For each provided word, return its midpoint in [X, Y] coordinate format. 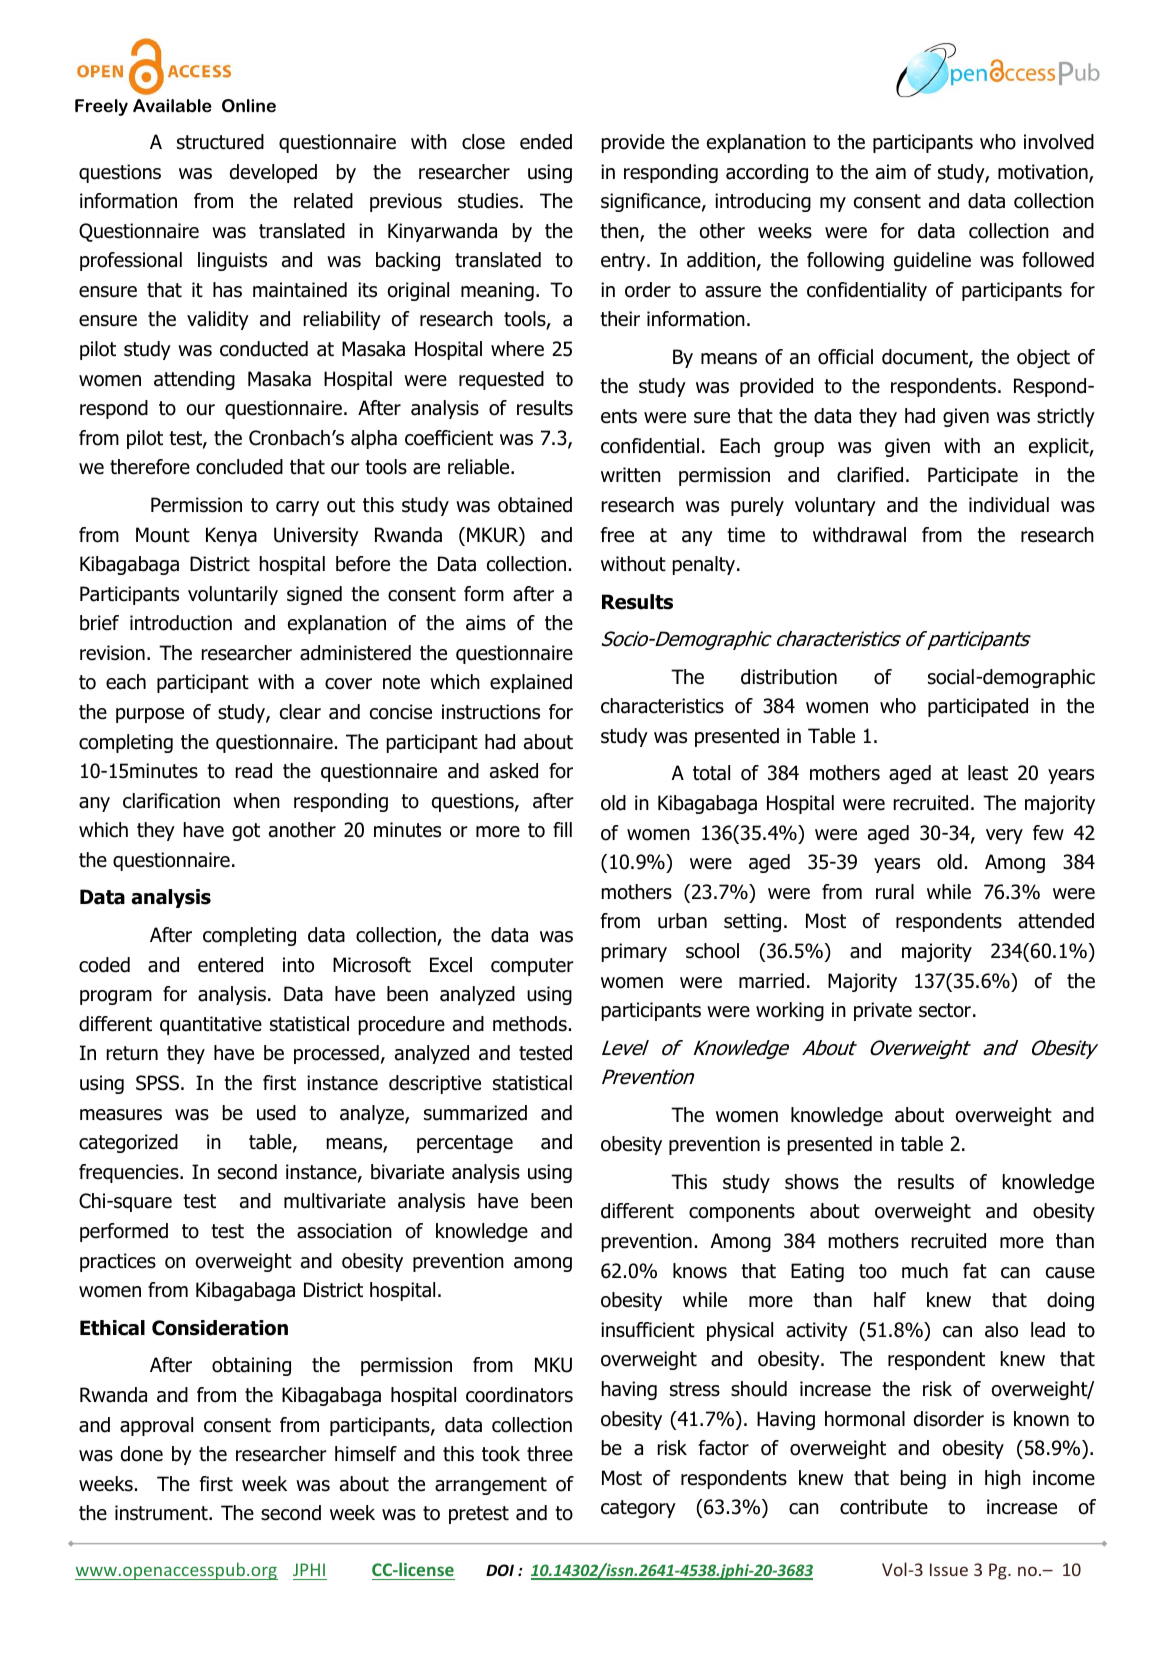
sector [945, 1010]
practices [118, 1262]
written [631, 475]
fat [975, 1271]
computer [532, 967]
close [483, 142]
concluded [239, 467]
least [988, 773]
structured [220, 142]
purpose [150, 715]
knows [700, 1271]
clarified [870, 475]
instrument [162, 1513]
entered [230, 965]
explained [531, 683]
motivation [1044, 173]
